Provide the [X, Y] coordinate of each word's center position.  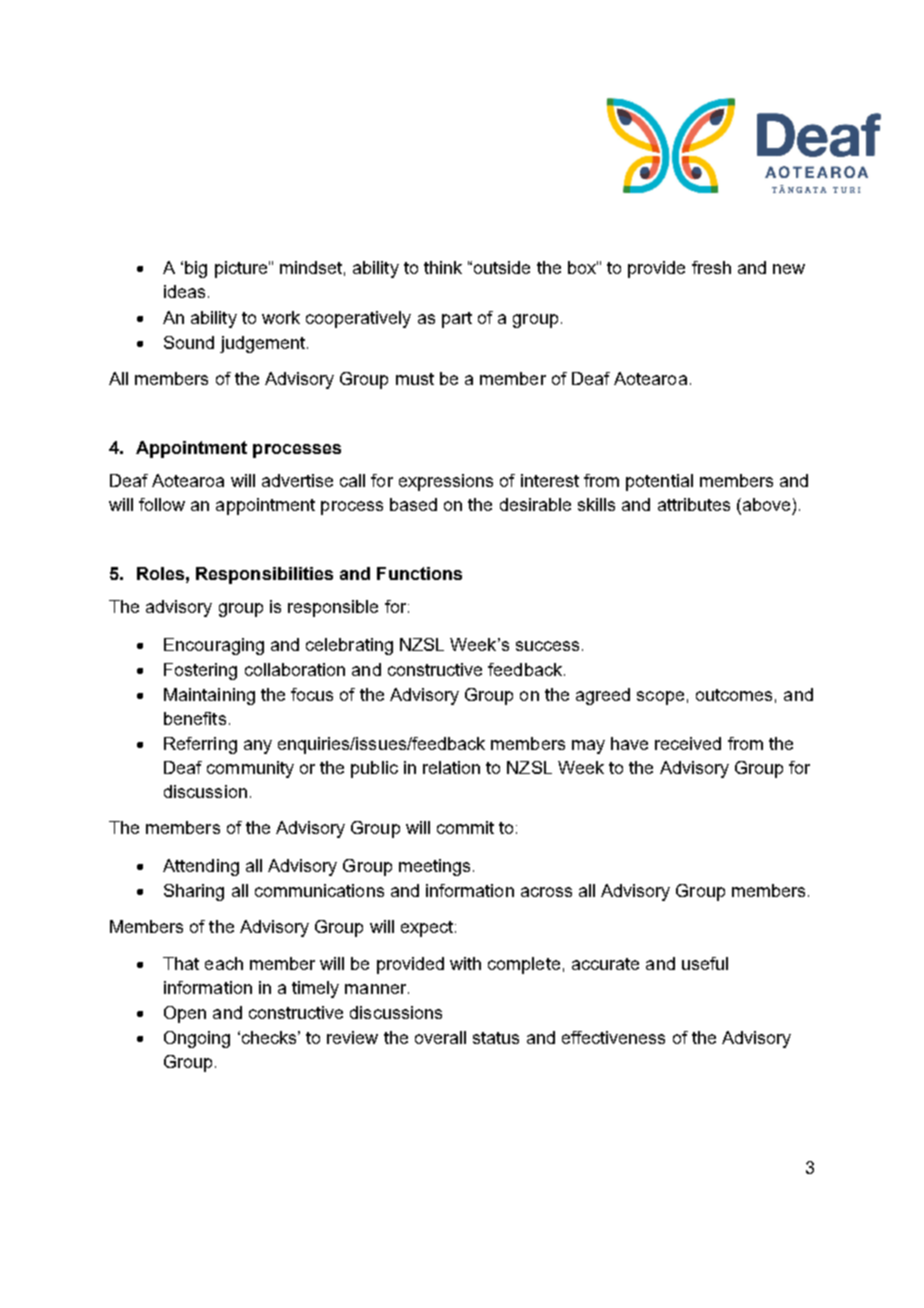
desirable [535, 504]
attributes [694, 504]
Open [185, 1014]
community [250, 769]
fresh [711, 267]
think [443, 267]
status [496, 1038]
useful [705, 963]
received [688, 743]
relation [451, 767]
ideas [184, 291]
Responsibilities [264, 575]
